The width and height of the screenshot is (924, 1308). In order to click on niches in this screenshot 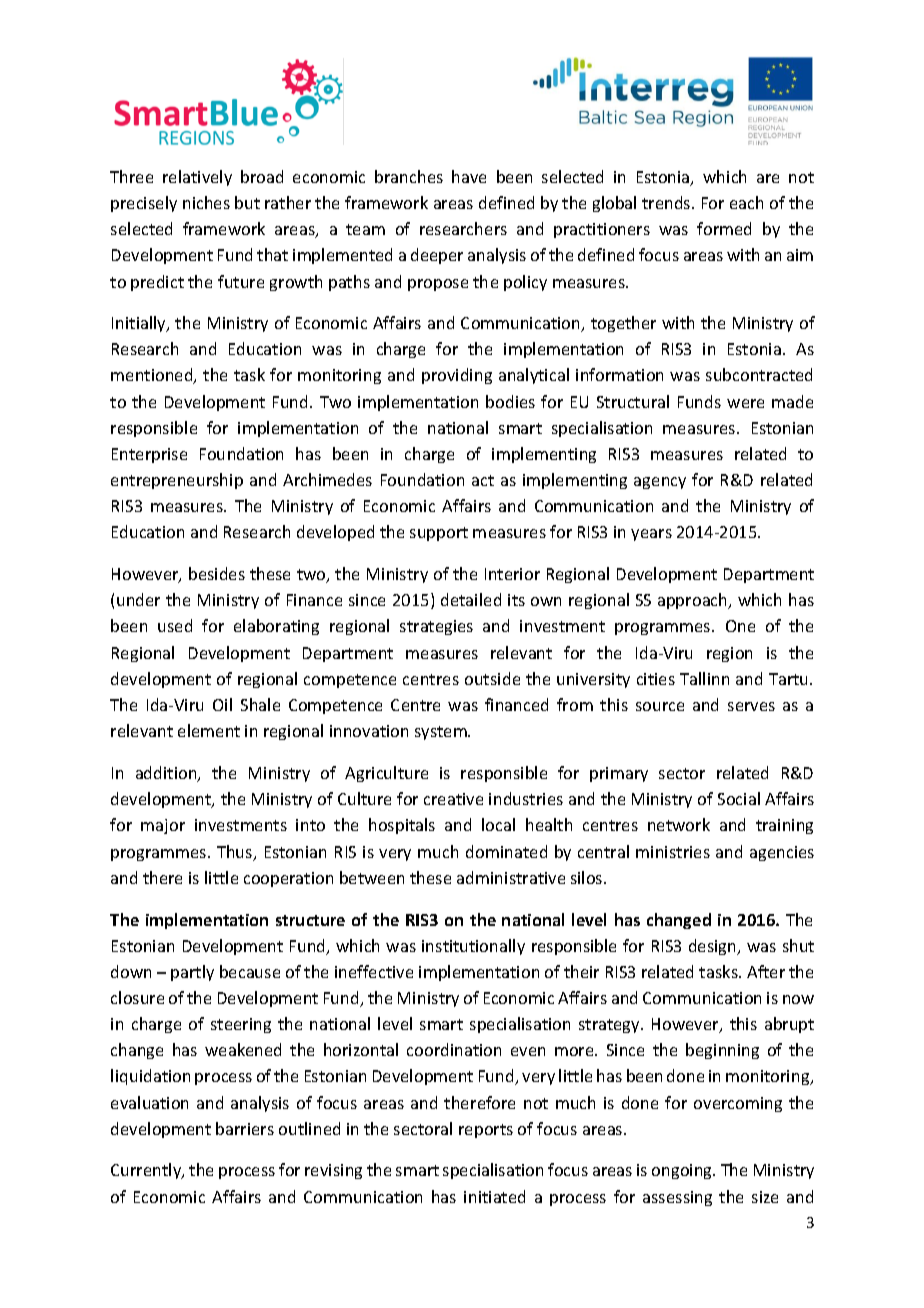, I will do `click(206, 202)`.
